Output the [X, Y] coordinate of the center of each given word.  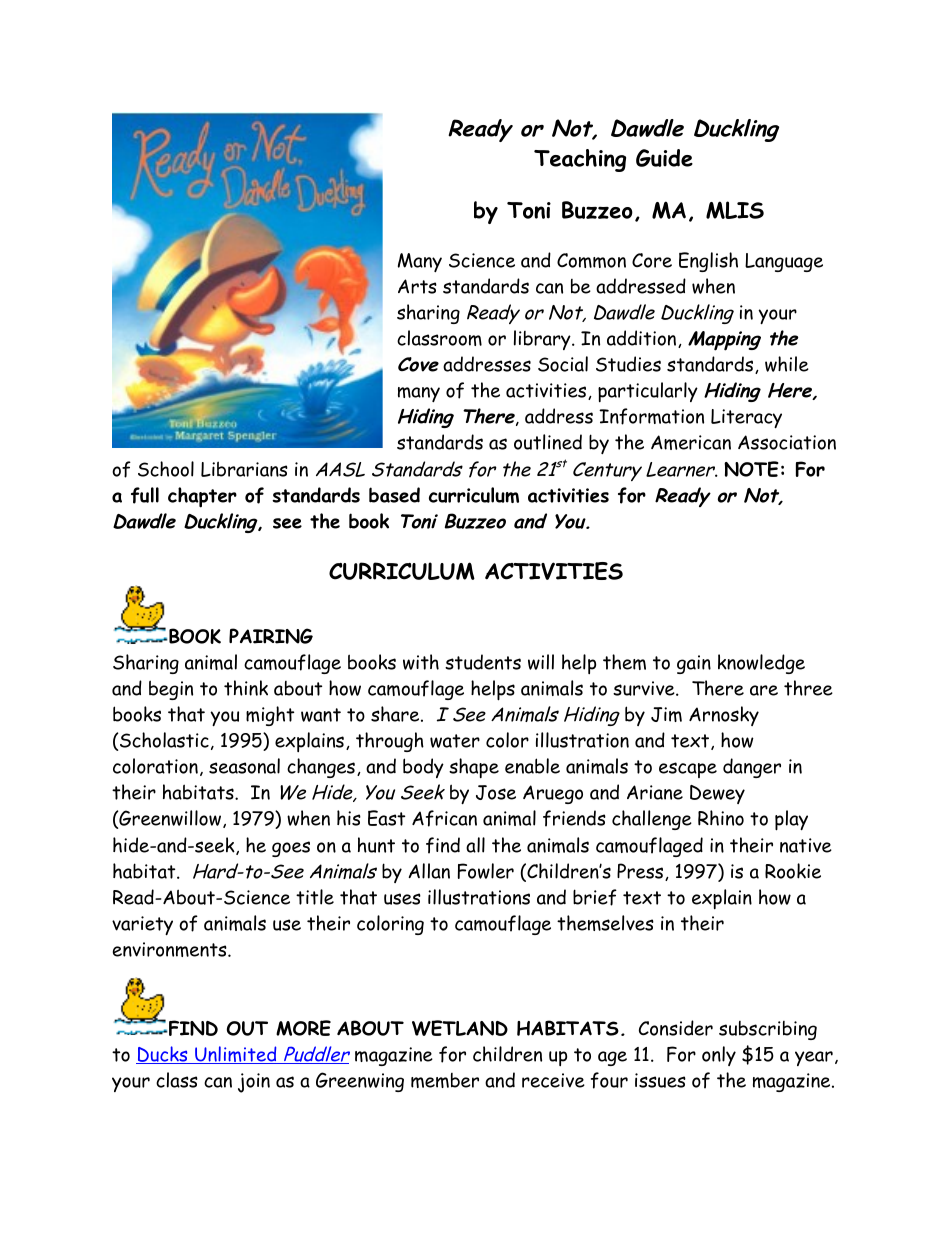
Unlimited [236, 1055]
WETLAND [460, 1028]
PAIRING [271, 636]
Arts [417, 286]
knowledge [761, 664]
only [719, 1056]
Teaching [580, 160]
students [483, 662]
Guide [664, 158]
